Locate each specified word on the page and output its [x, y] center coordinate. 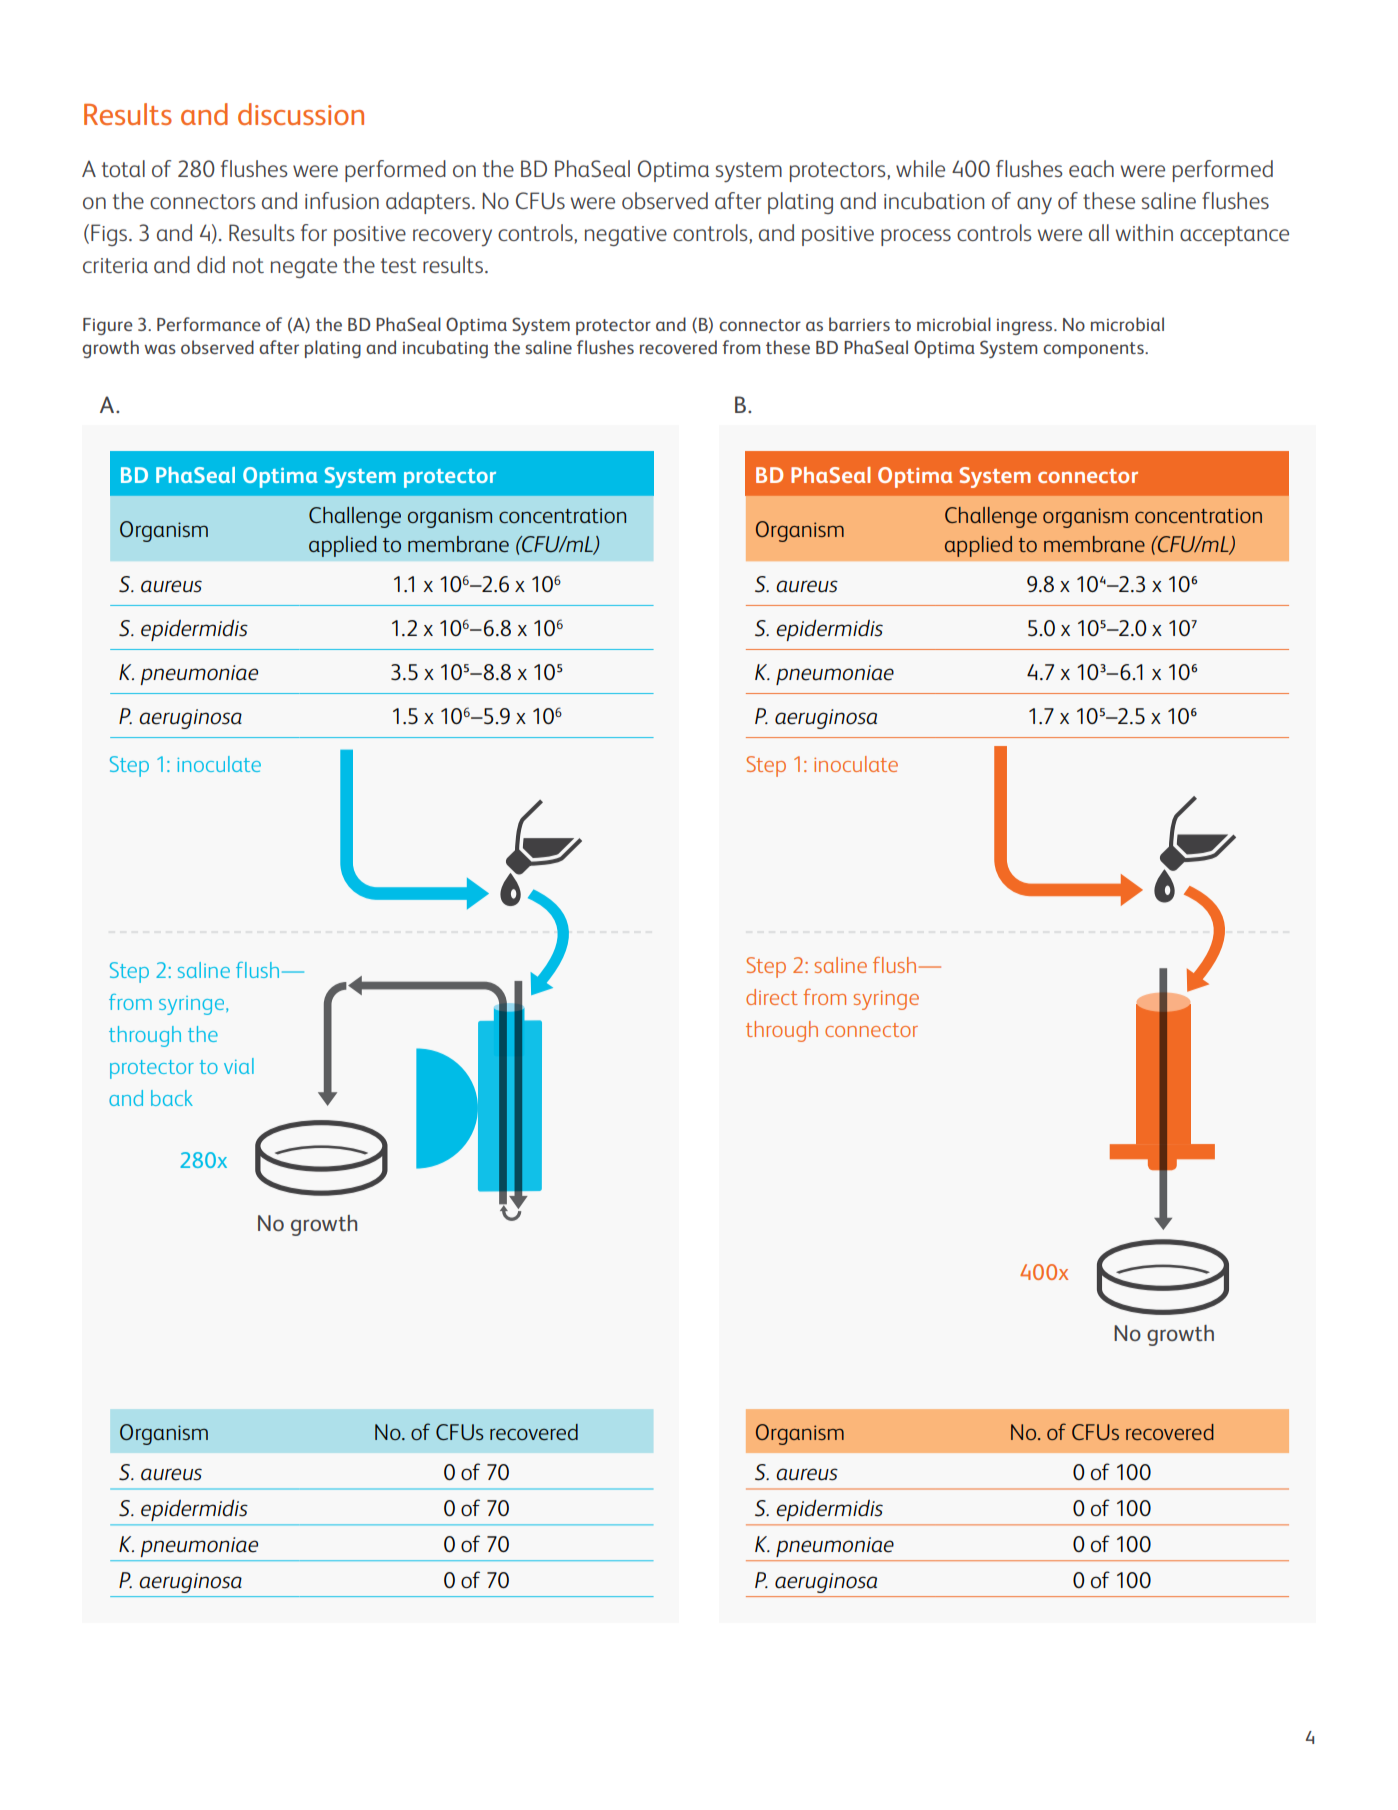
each [1091, 168]
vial [239, 1066]
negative [626, 236]
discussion [301, 114]
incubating [445, 349]
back [172, 1098]
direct [772, 997]
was [160, 349]
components [1094, 350]
